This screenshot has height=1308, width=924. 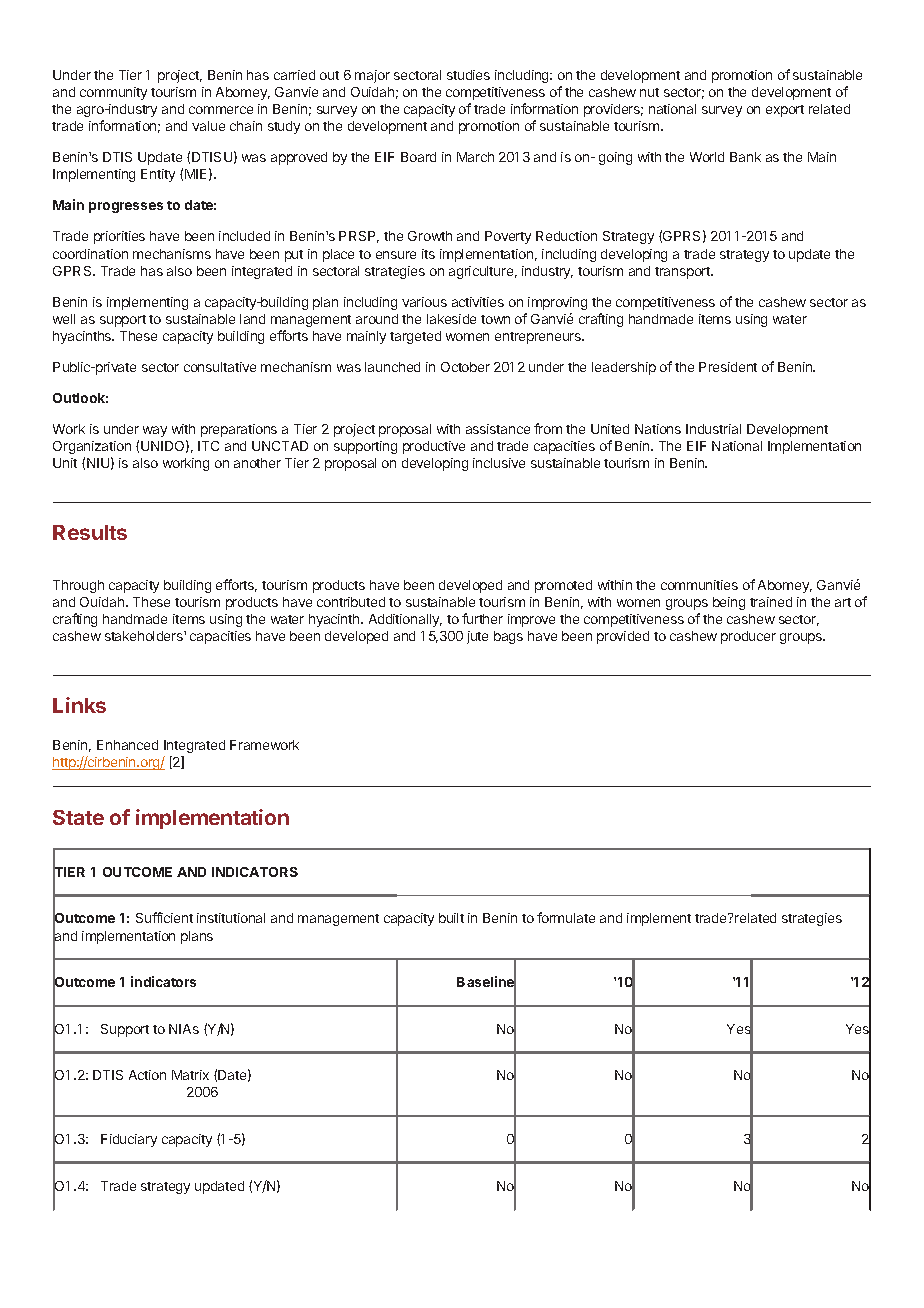 What do you see at coordinates (468, 75) in the screenshot?
I see `studies` at bounding box center [468, 75].
